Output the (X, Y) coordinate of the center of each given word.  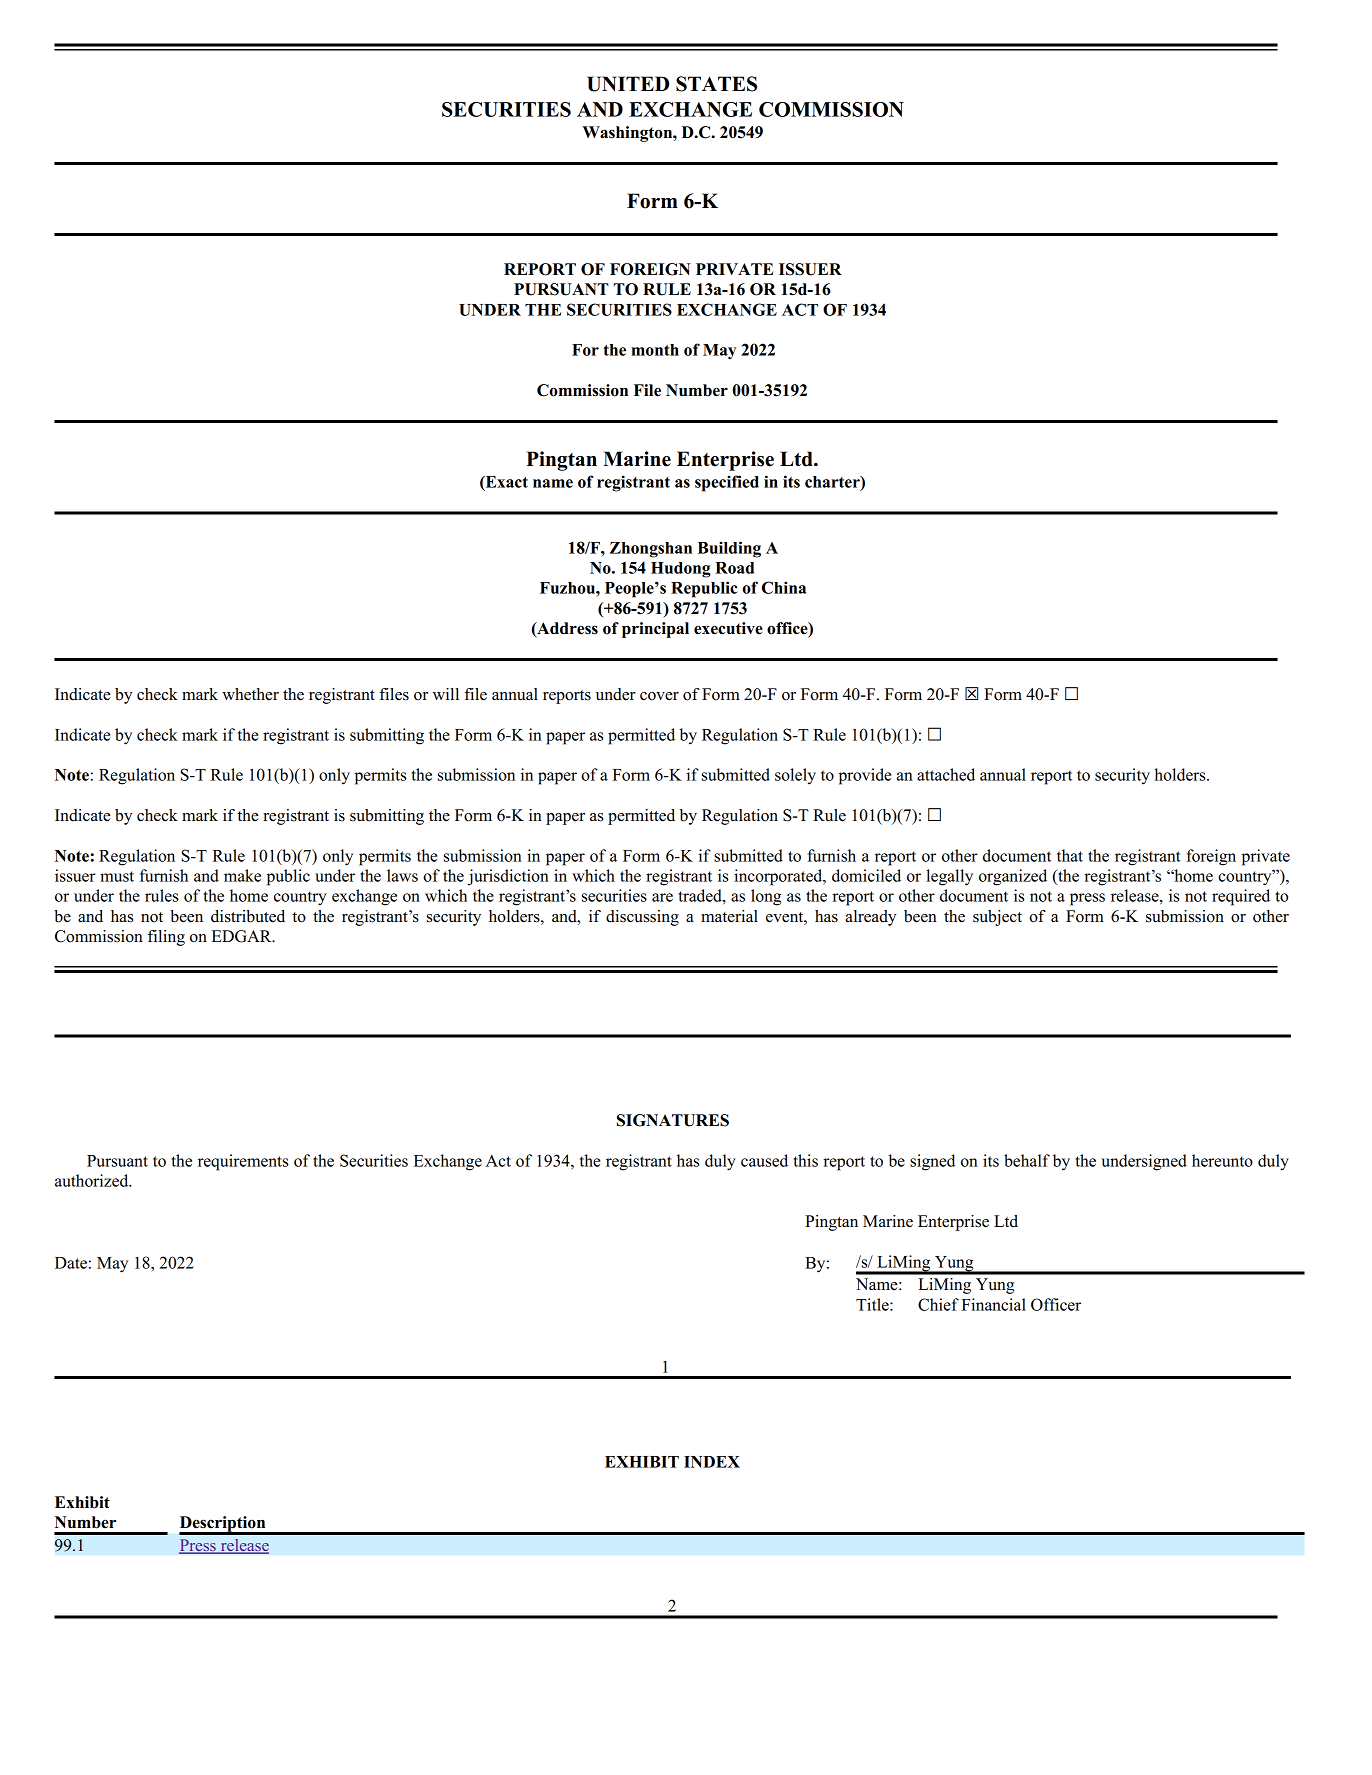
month (655, 350)
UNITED (628, 84)
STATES (716, 84)
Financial (994, 1304)
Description (223, 1525)
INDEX (712, 1462)
